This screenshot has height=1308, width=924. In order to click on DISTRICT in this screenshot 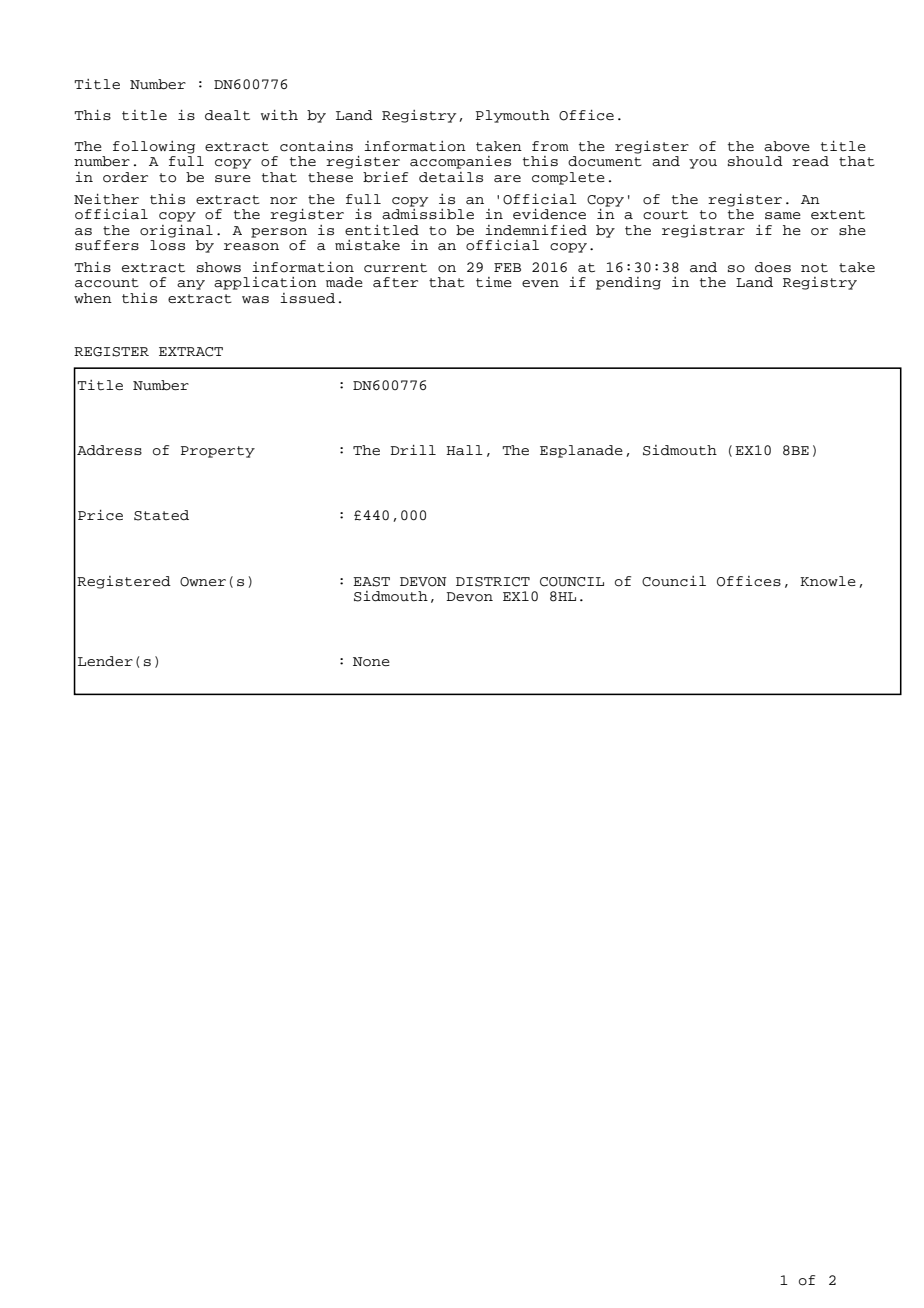, I will do `click(493, 582)`.
